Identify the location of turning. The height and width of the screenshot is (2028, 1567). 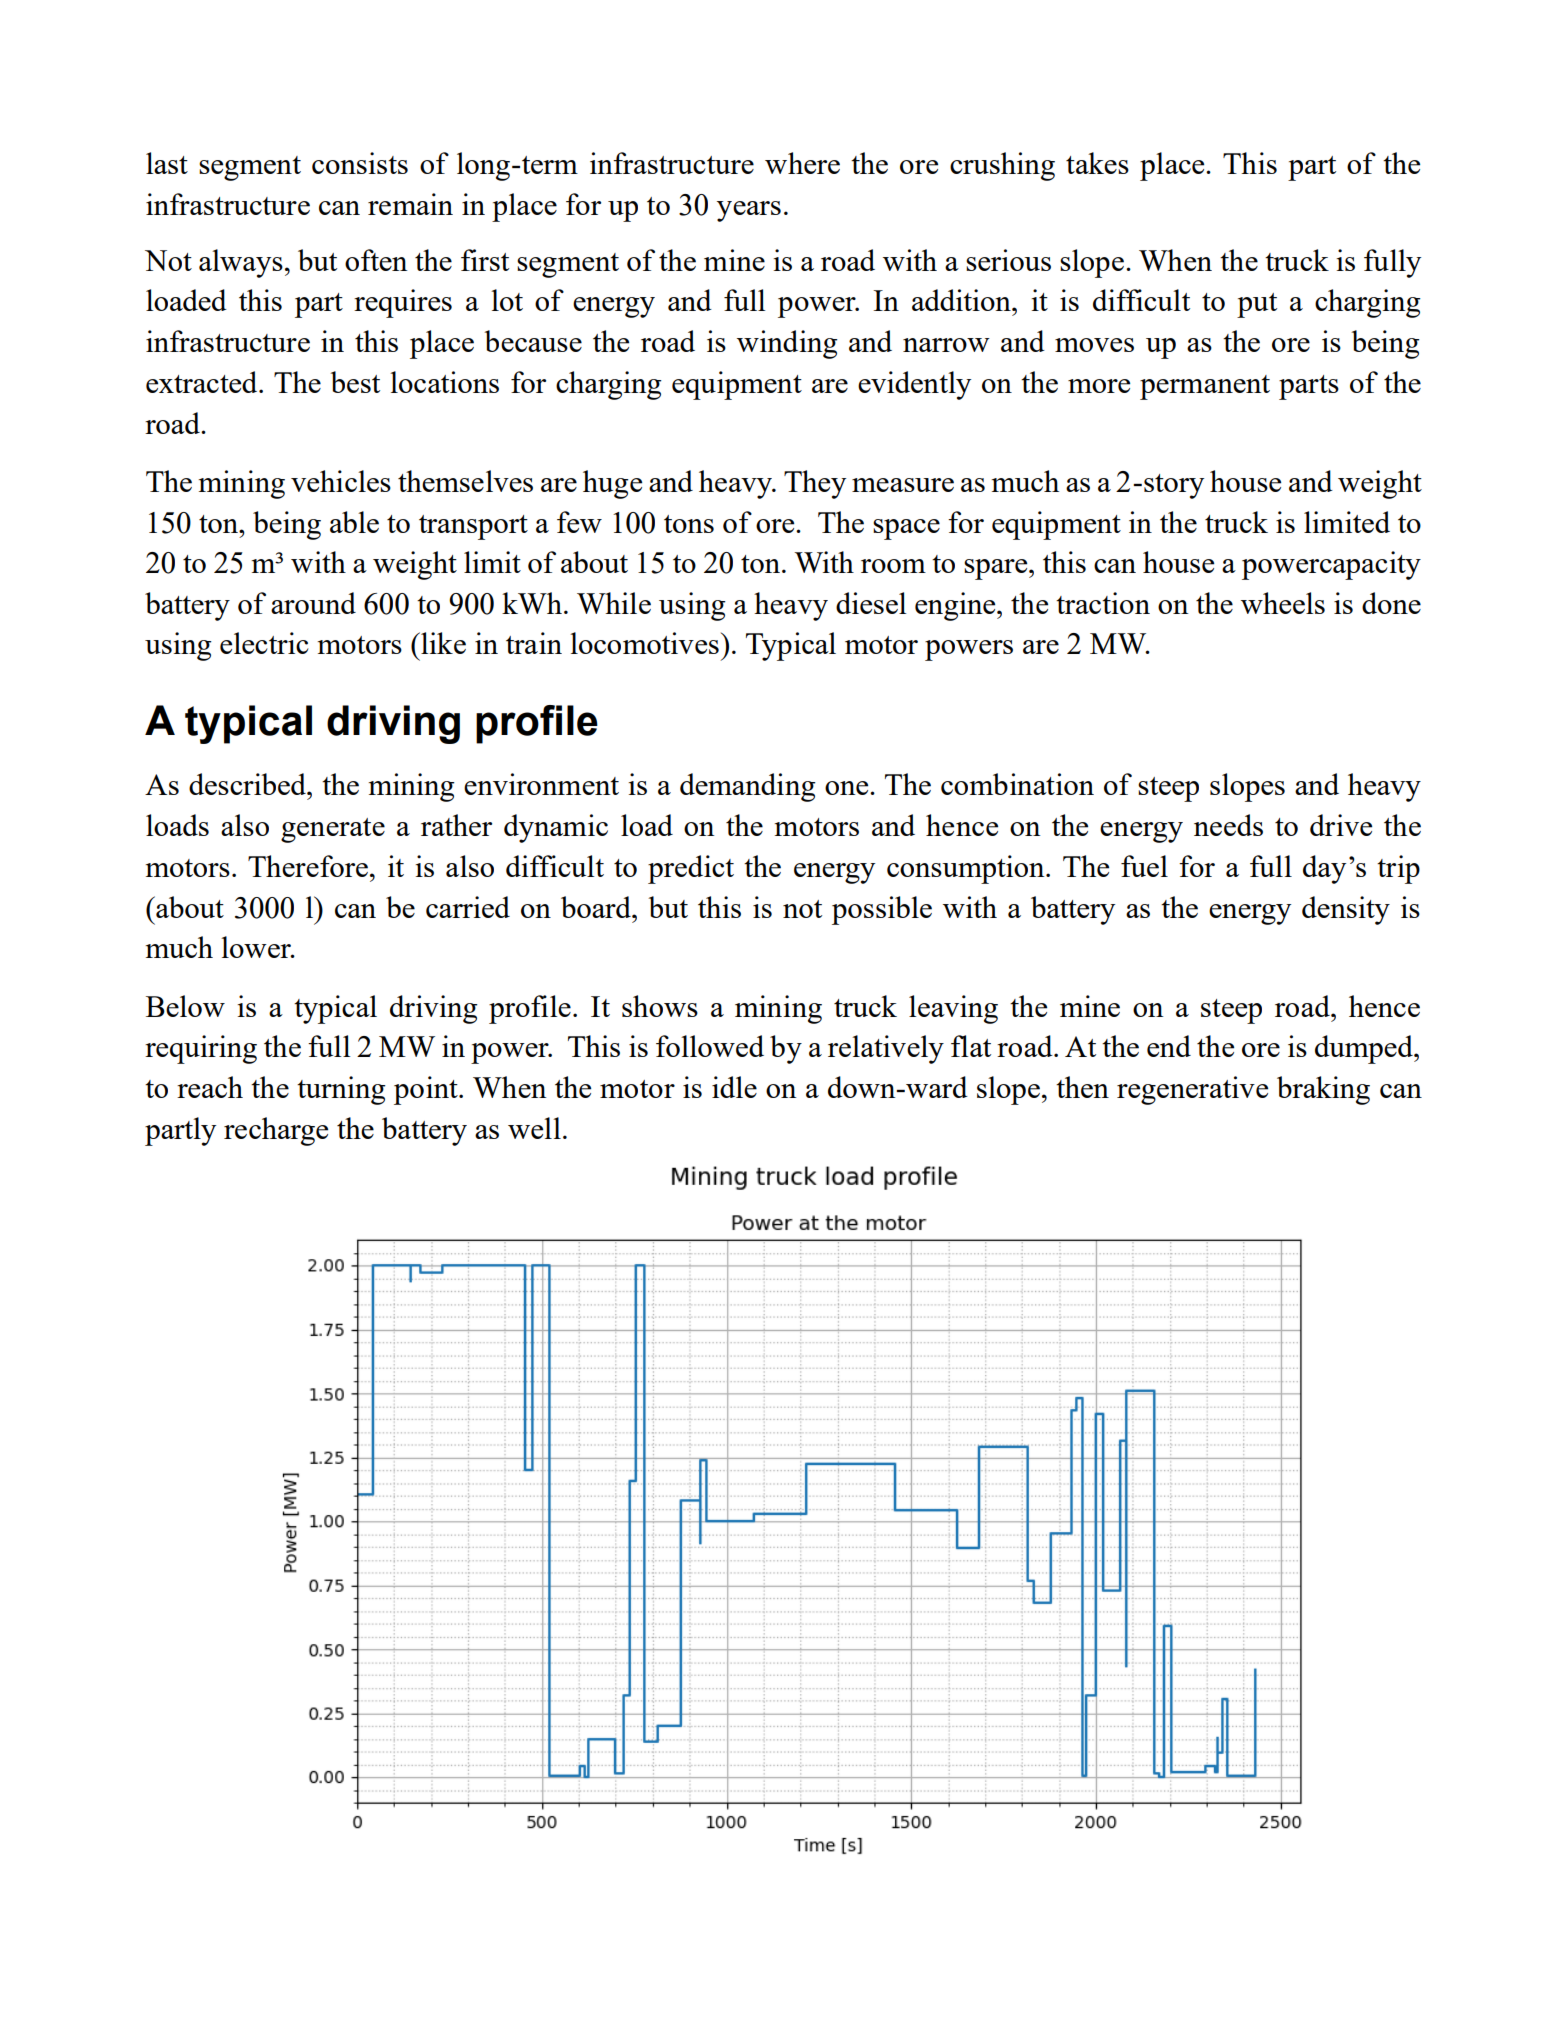
(341, 1090).
